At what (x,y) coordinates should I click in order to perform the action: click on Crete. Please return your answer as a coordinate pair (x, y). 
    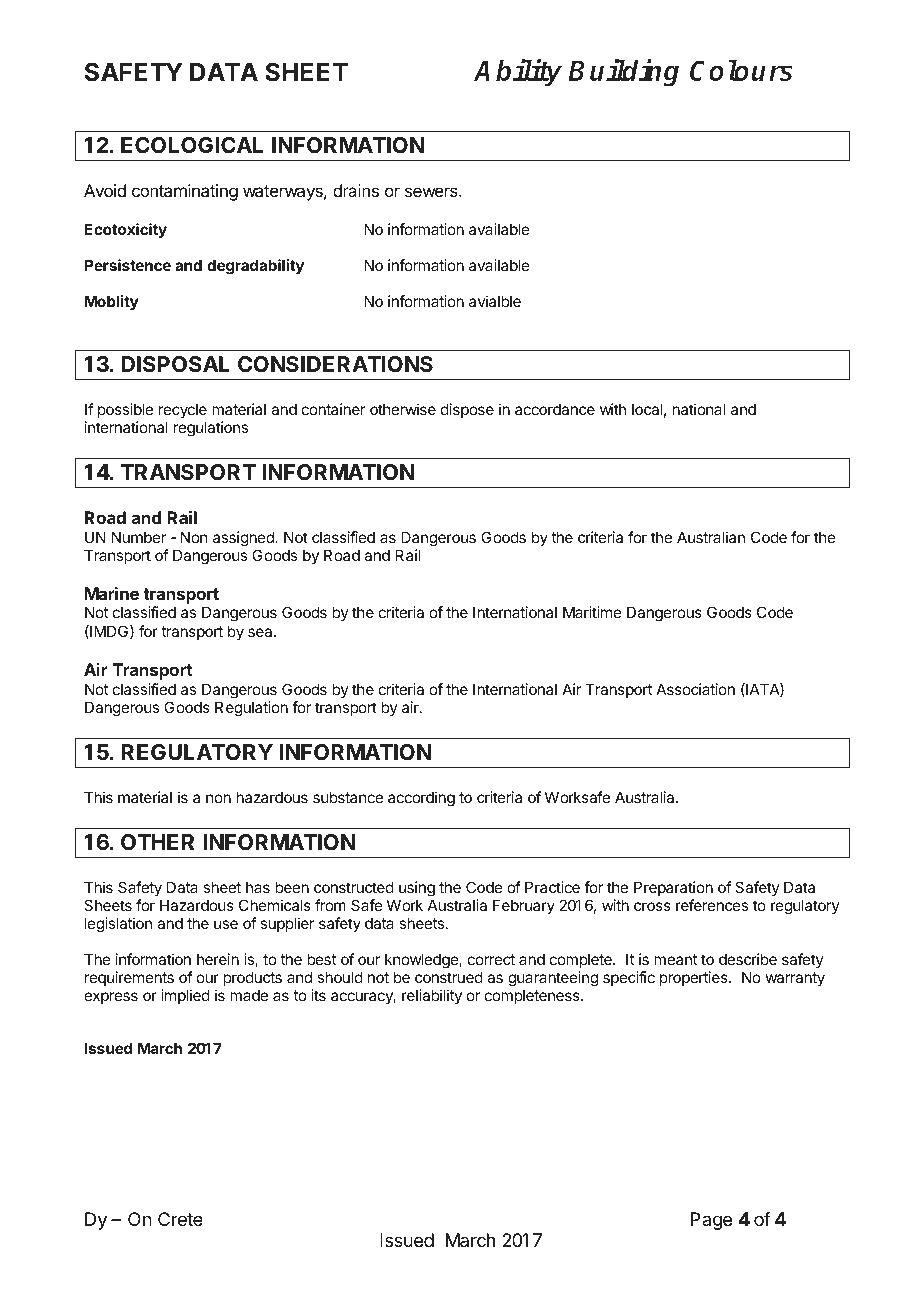
    Looking at the image, I should click on (180, 1219).
